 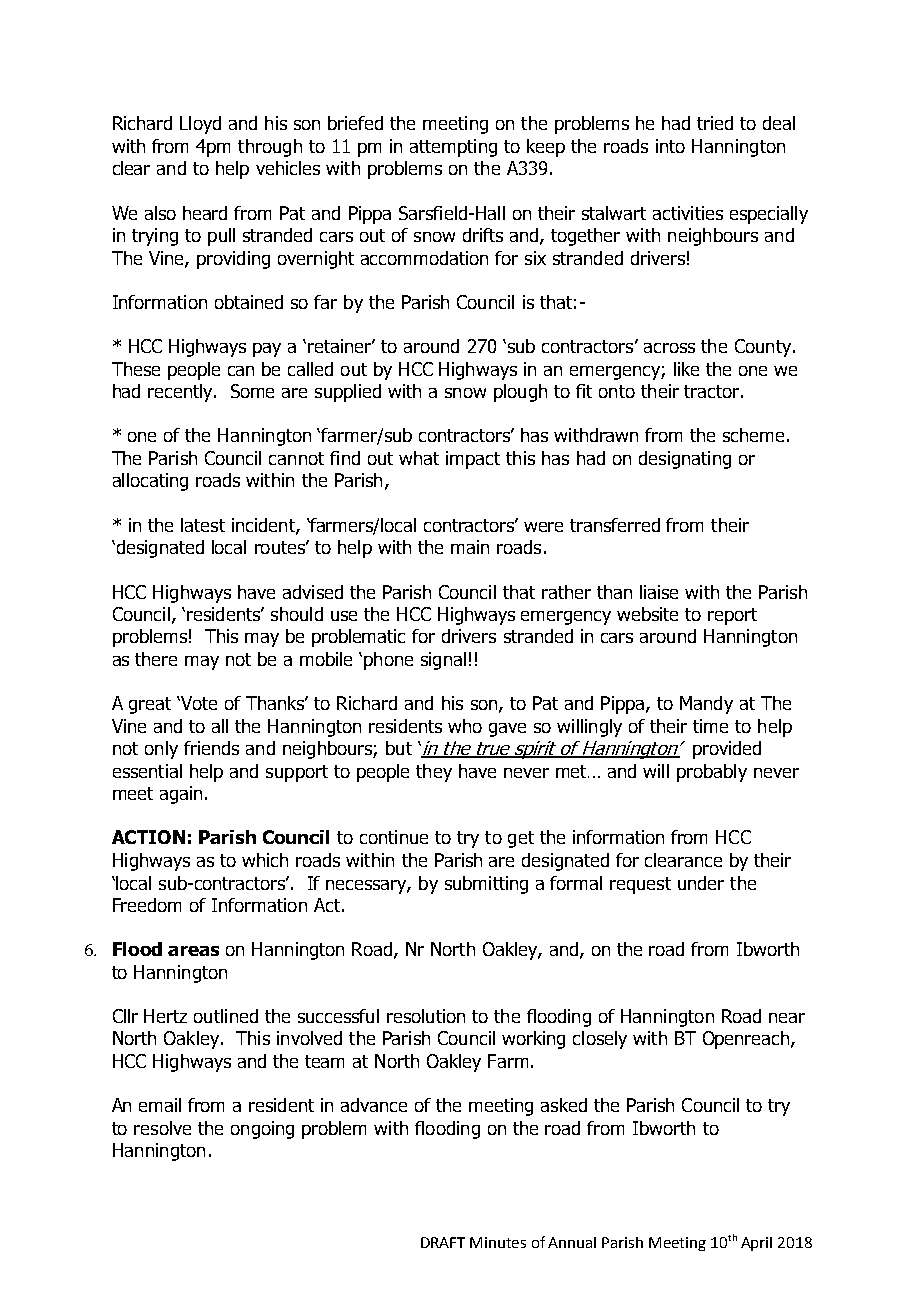 What do you see at coordinates (181, 393) in the screenshot?
I see `recently` at bounding box center [181, 393].
